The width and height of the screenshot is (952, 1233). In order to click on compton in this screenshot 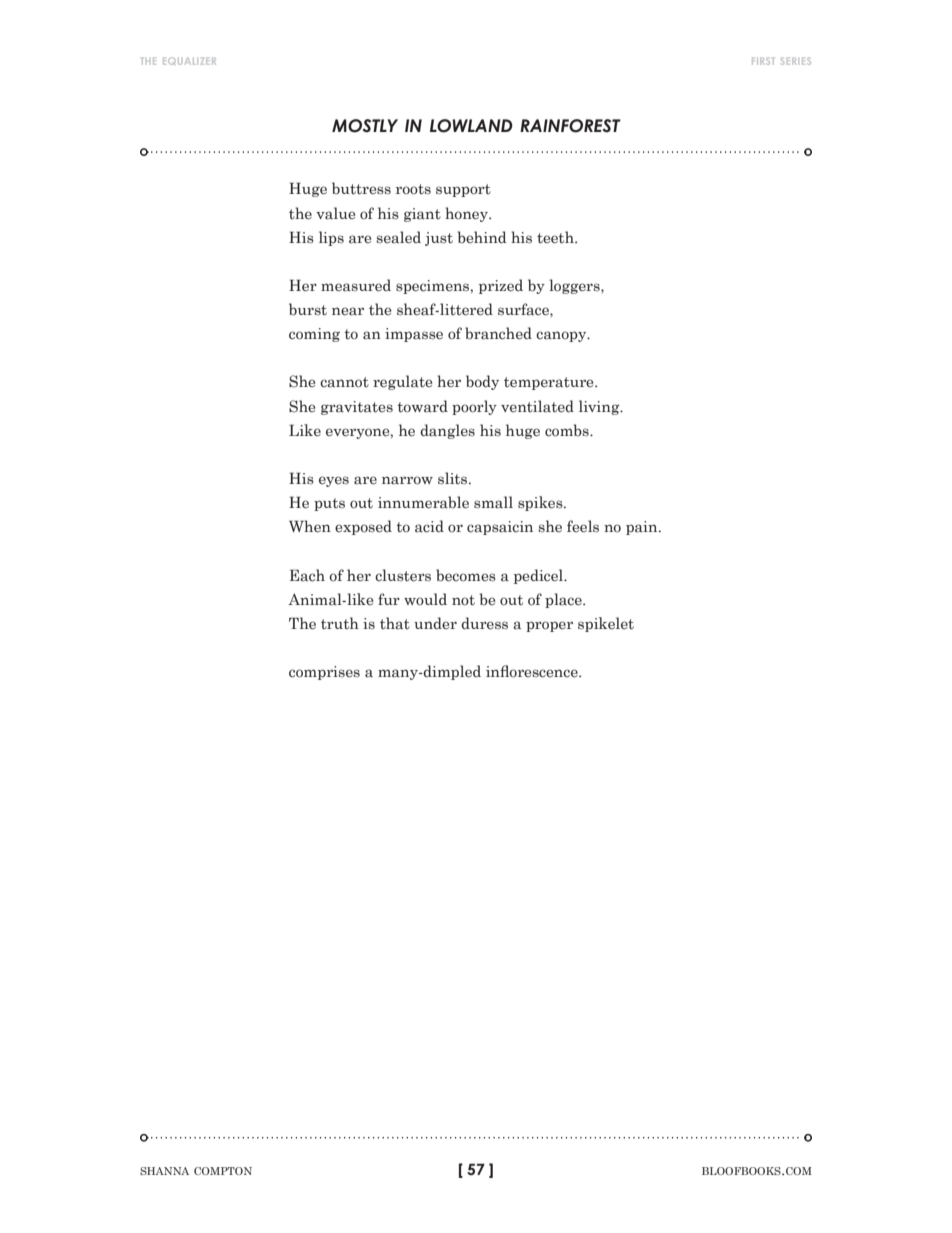, I will do `click(223, 1171)`.
